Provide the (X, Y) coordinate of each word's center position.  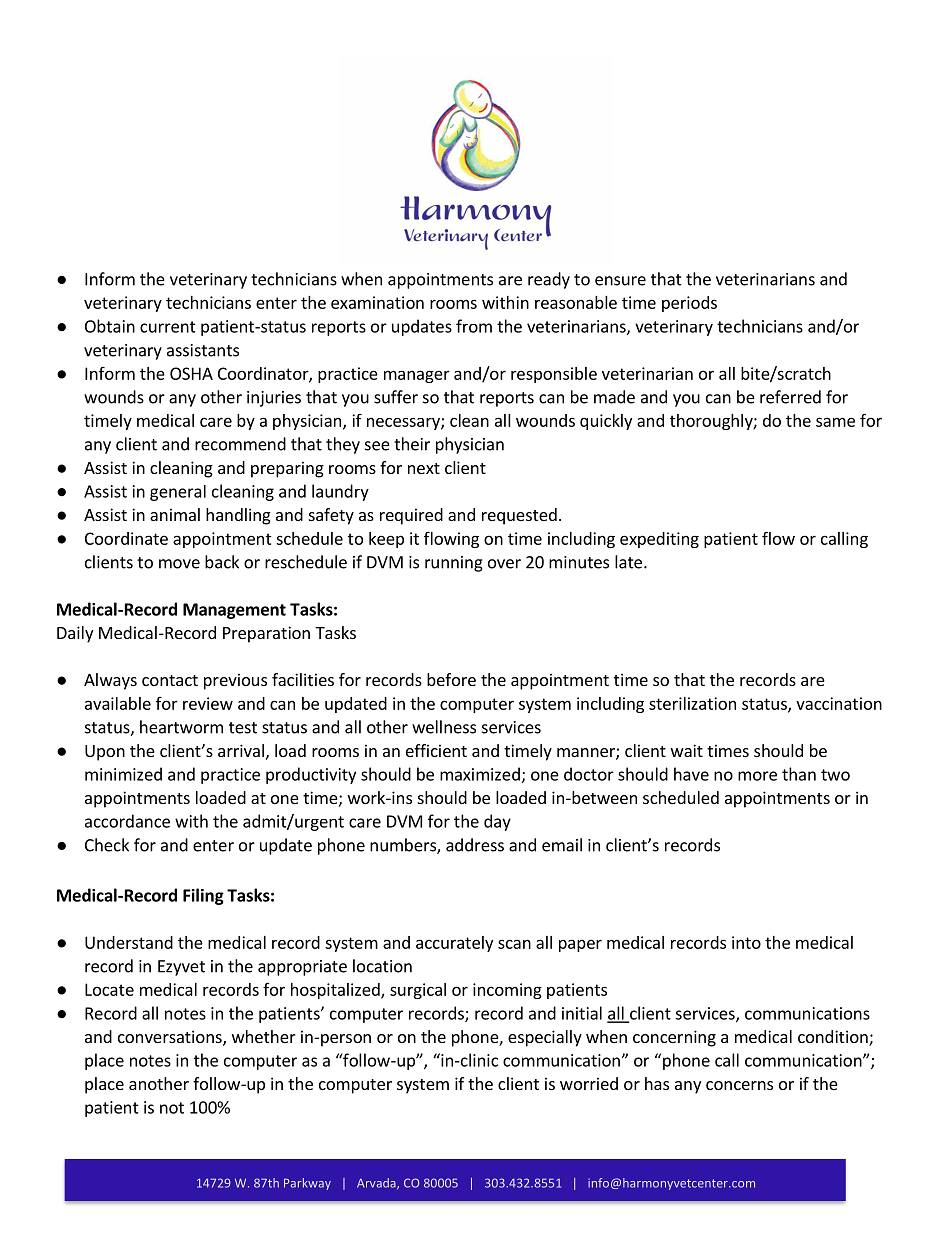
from (474, 326)
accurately (454, 944)
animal (175, 514)
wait (687, 750)
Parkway (307, 1184)
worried (589, 1083)
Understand (129, 942)
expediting (659, 540)
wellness (444, 727)
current (168, 327)
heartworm (181, 727)
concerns (739, 1085)
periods (689, 304)
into (746, 942)
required (411, 516)
